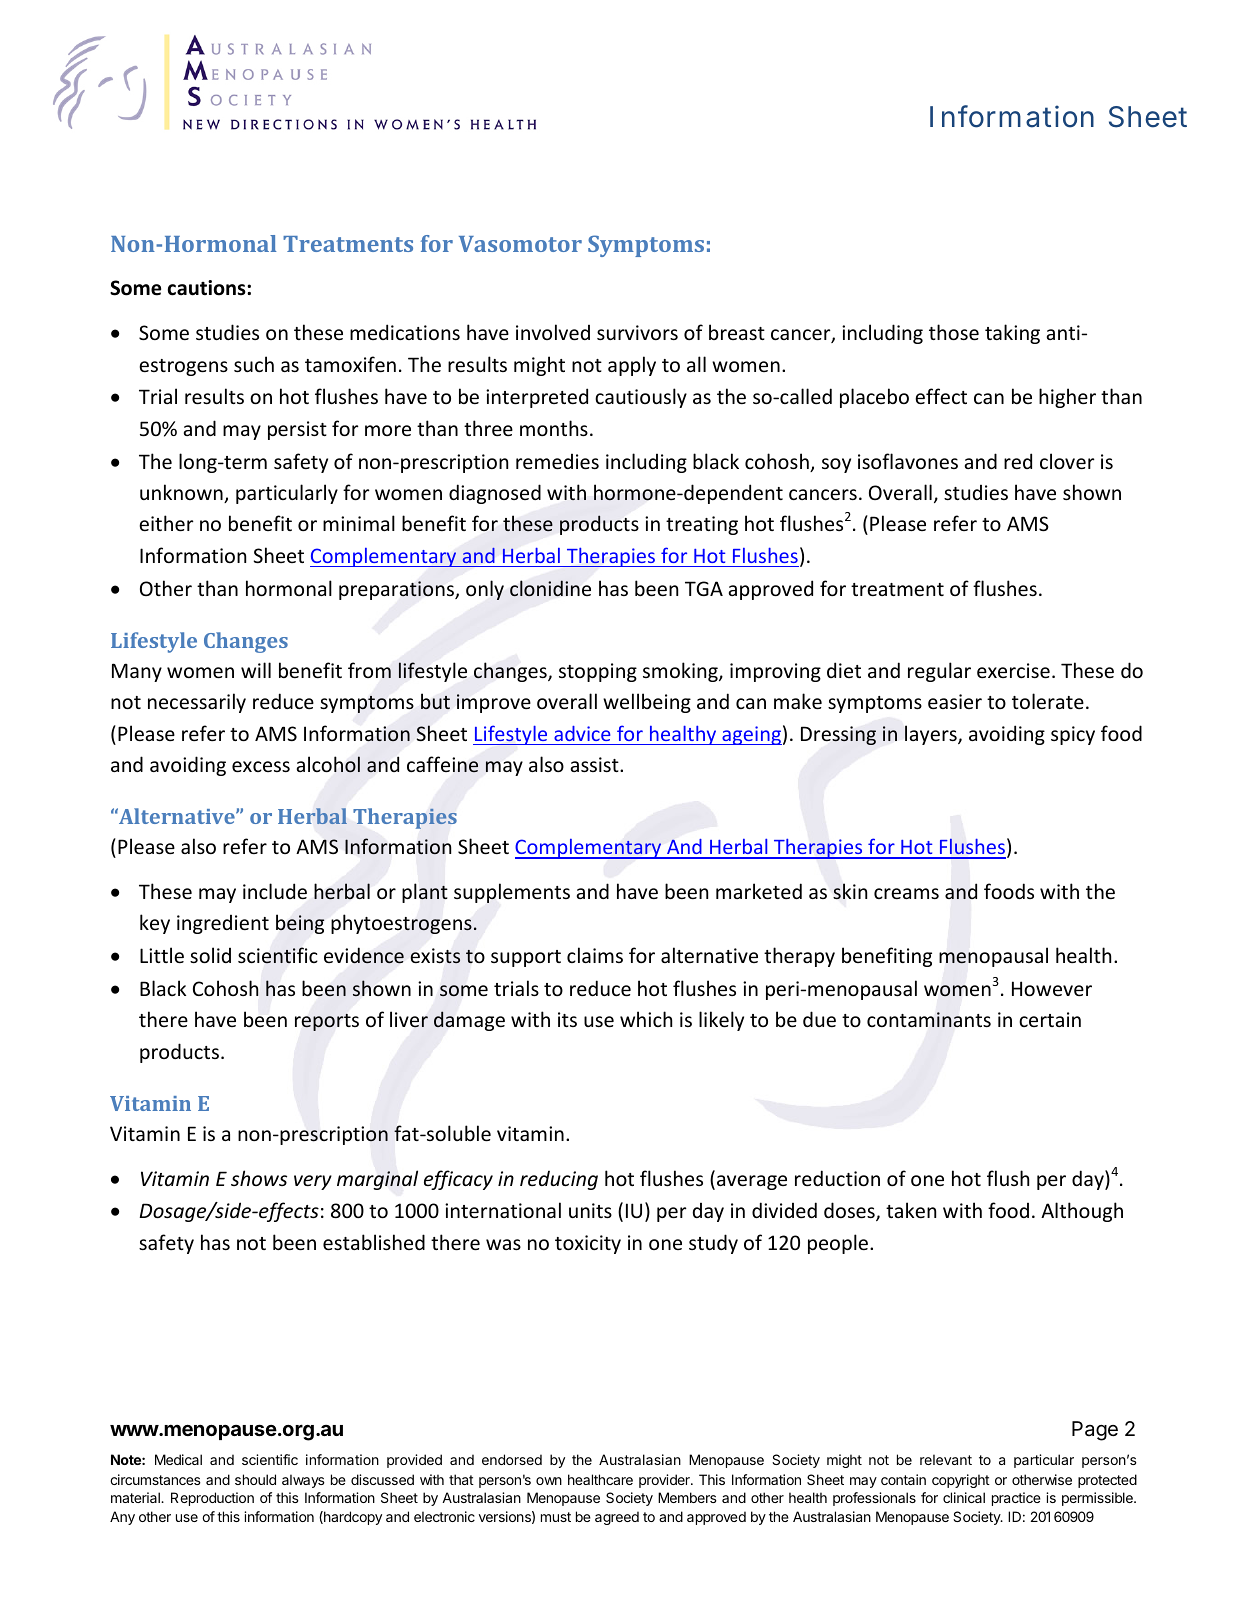 The width and height of the screenshot is (1247, 1614). Describe the element at coordinates (275, 891) in the screenshot. I see `include` at that location.
